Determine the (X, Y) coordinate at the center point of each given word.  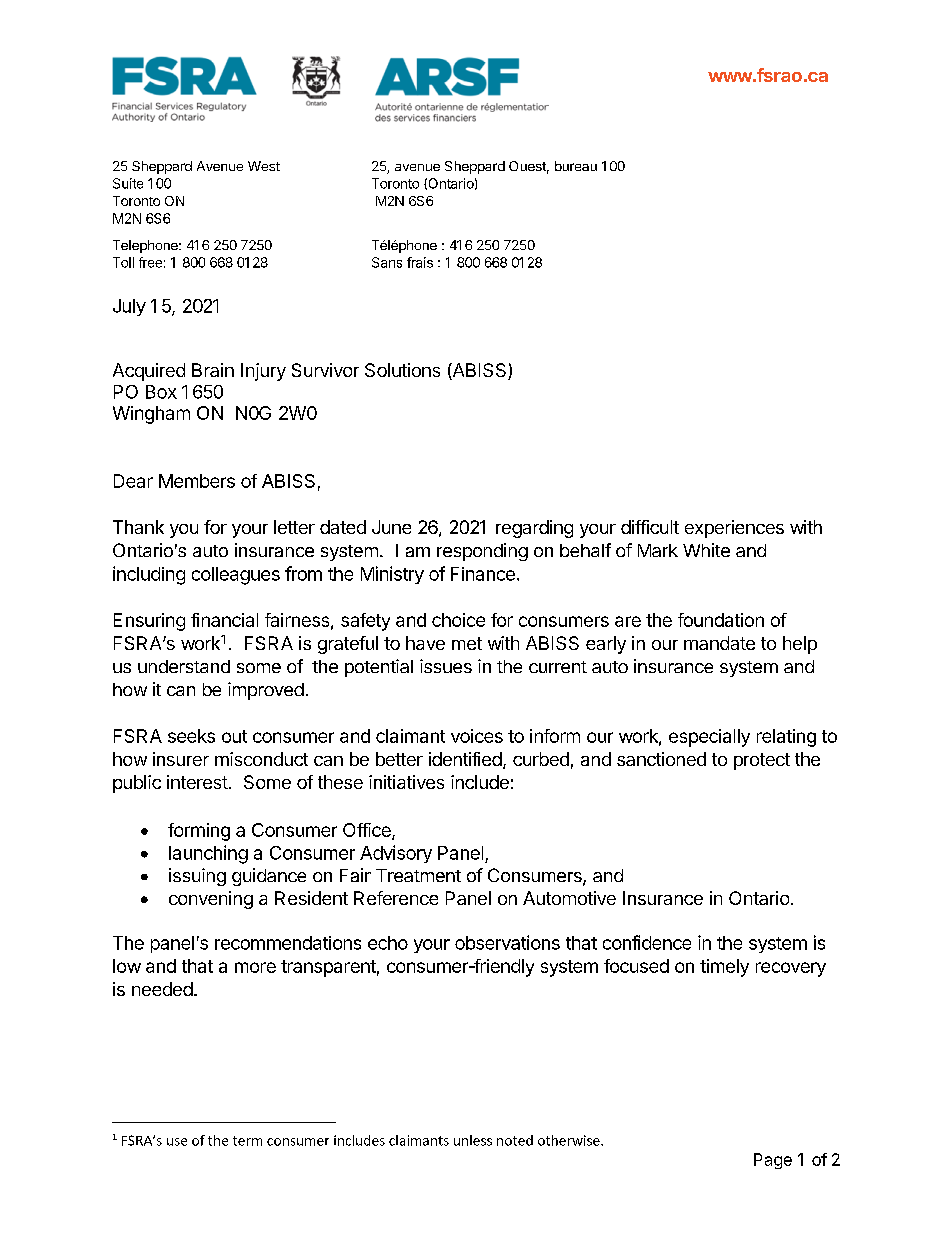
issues (446, 666)
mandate (719, 643)
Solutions (402, 370)
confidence (647, 942)
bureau (576, 166)
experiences (734, 529)
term (247, 1141)
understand (184, 666)
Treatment (418, 875)
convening (211, 900)
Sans (387, 262)
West (264, 166)
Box (161, 392)
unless (473, 1140)
